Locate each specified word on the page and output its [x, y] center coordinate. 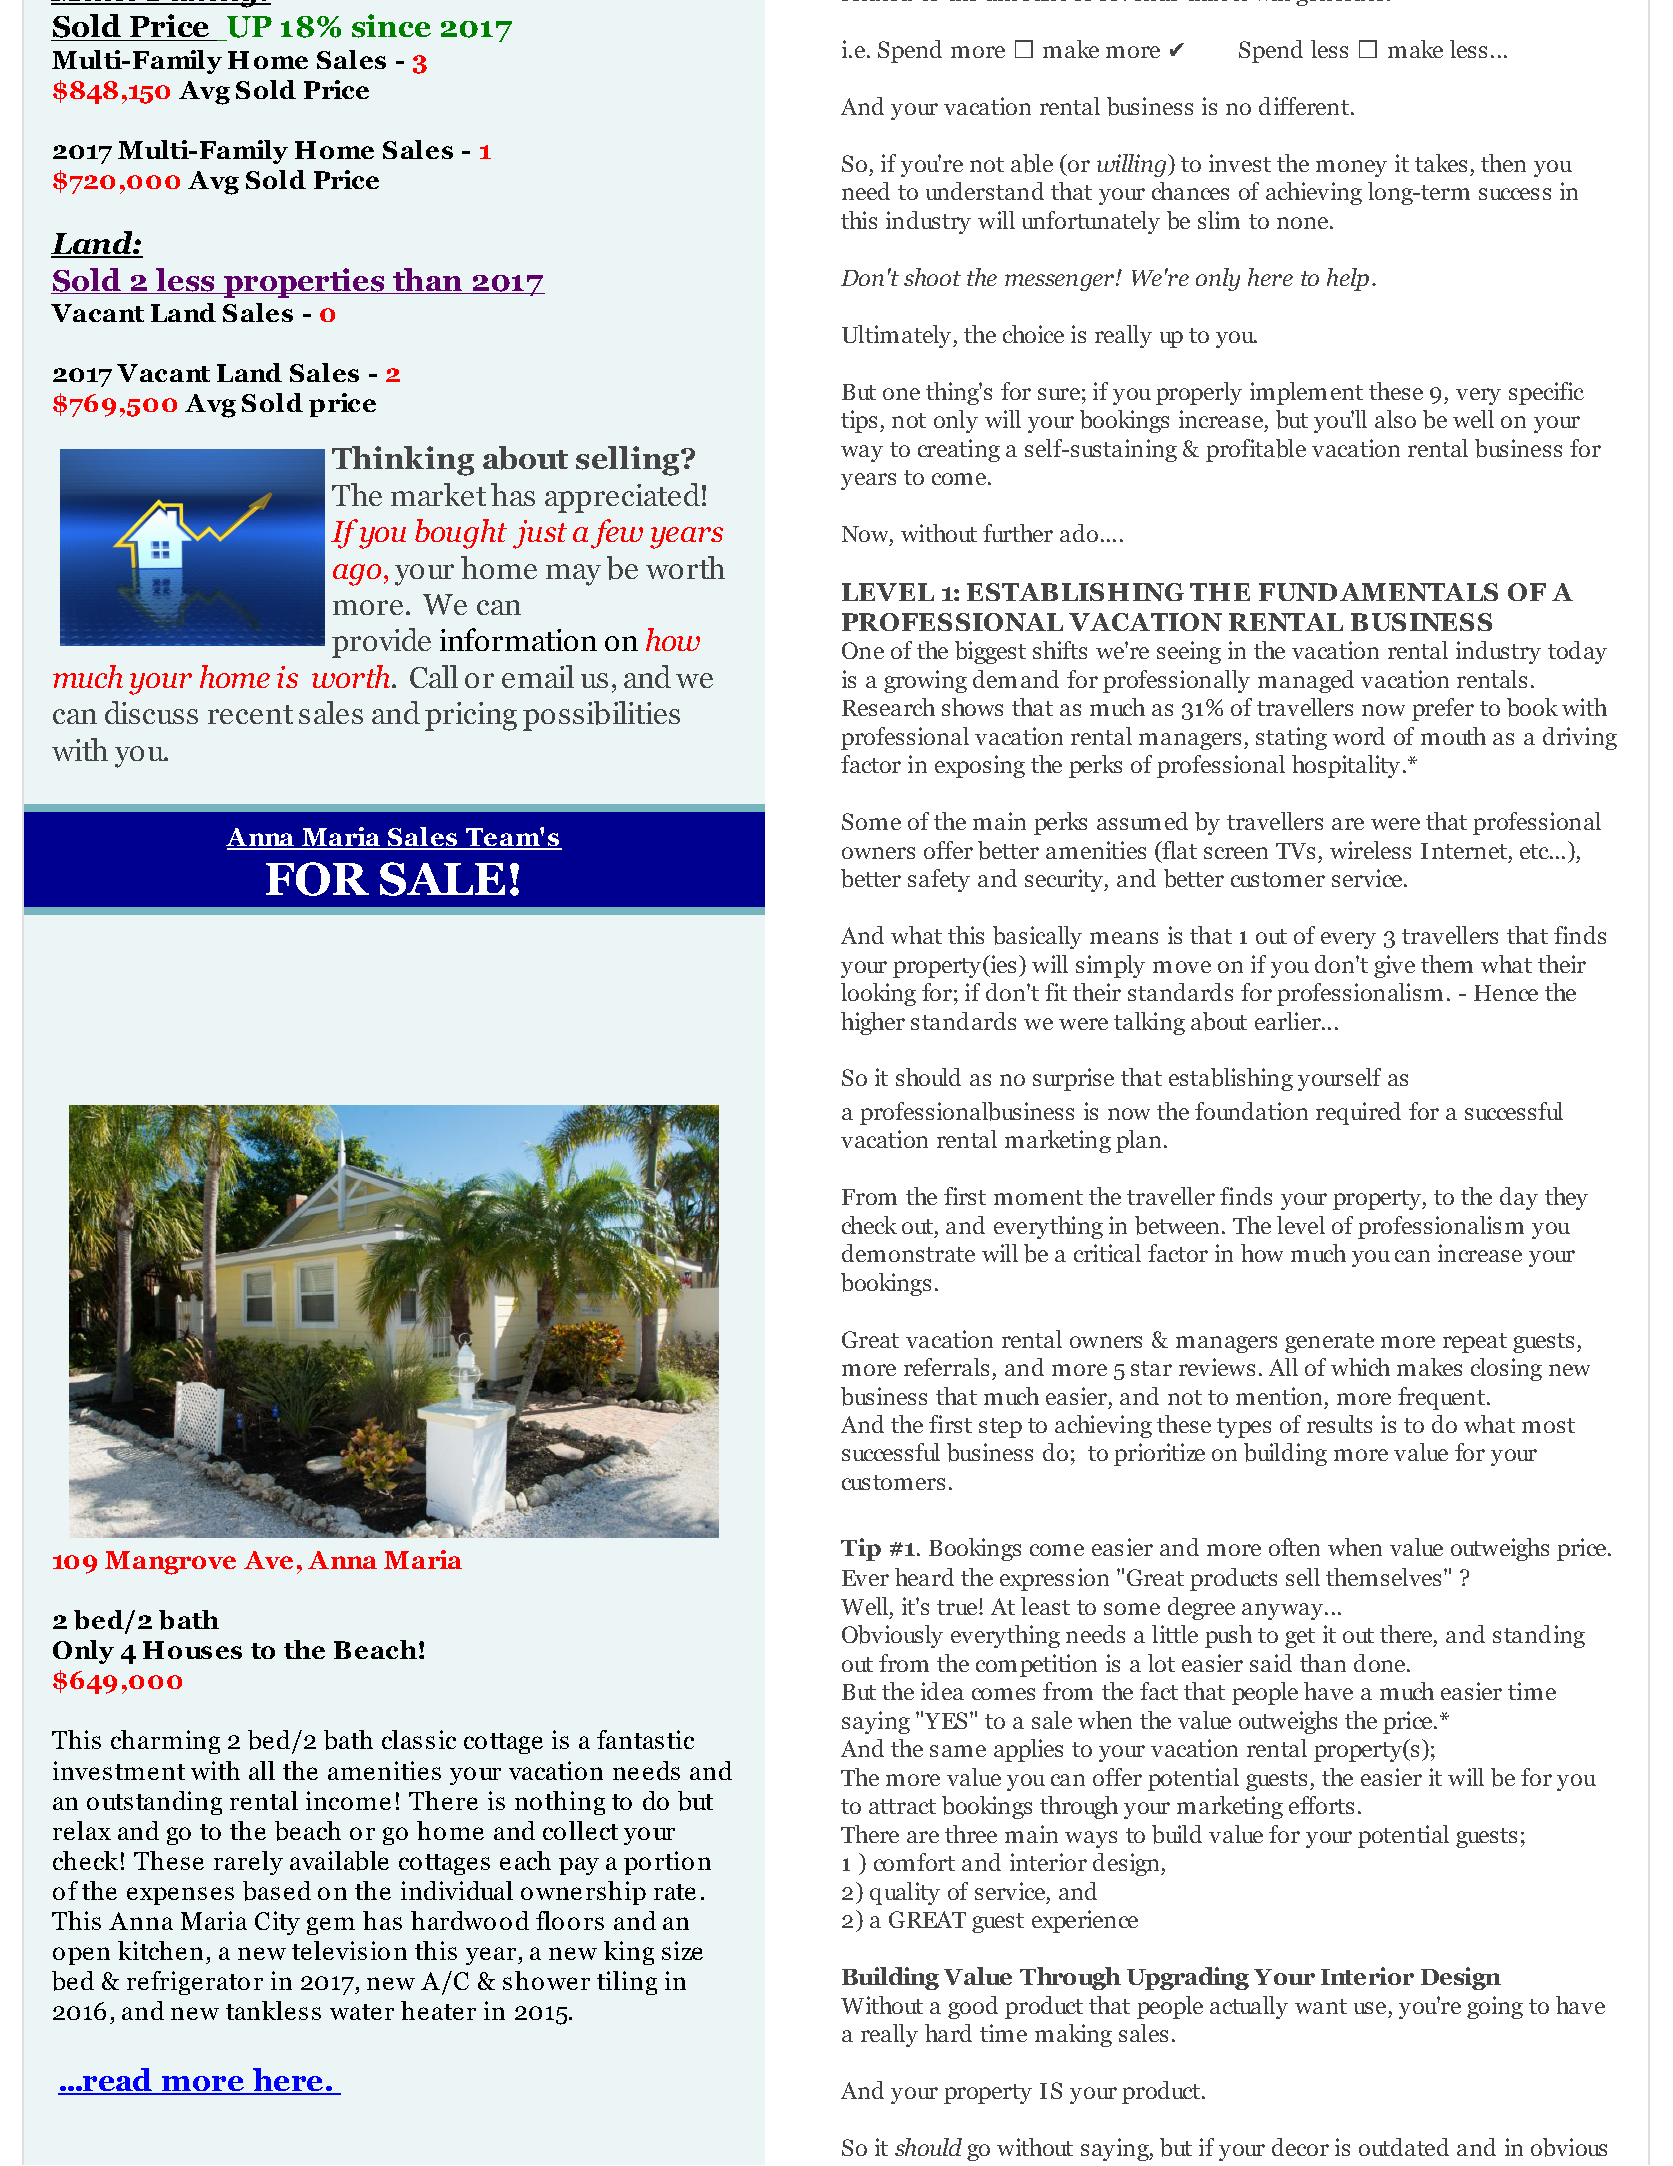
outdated [1404, 2147]
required [1358, 1113]
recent [250, 714]
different [1305, 106]
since [391, 26]
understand [985, 191]
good [973, 2007]
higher [873, 1023]
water [362, 2012]
